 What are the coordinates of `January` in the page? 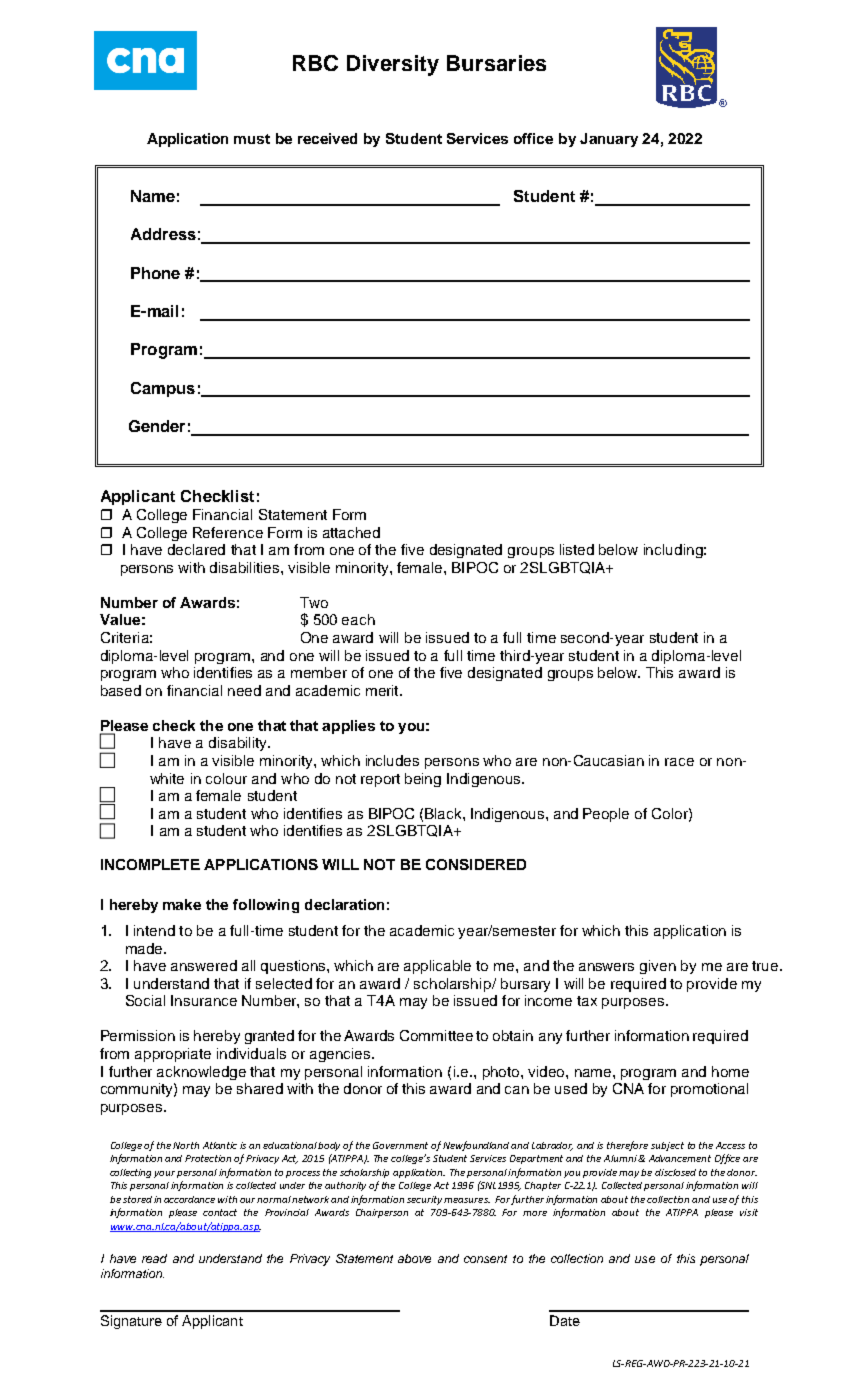 It's located at (609, 140).
